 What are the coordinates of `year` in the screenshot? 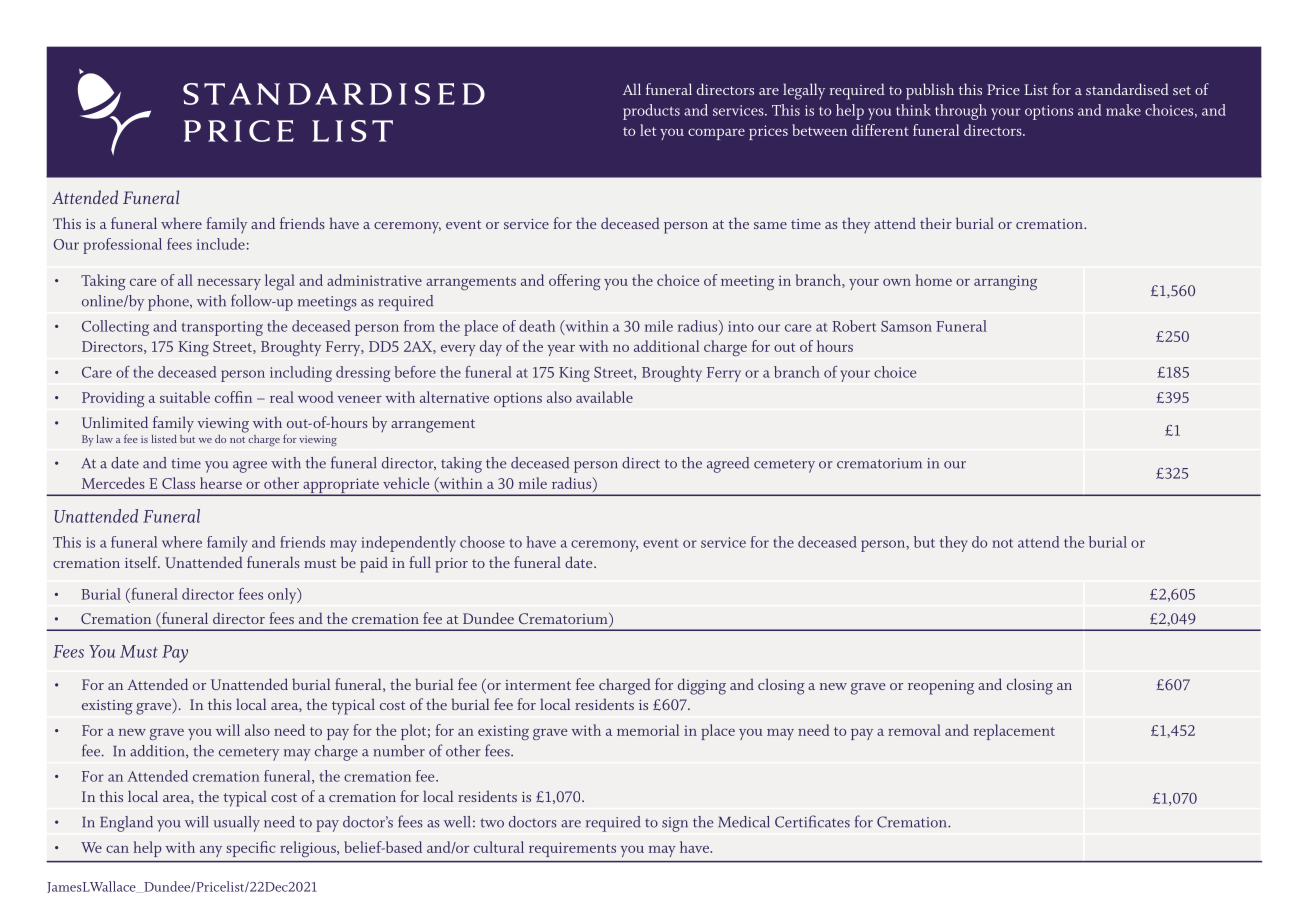 It's located at (561, 350).
